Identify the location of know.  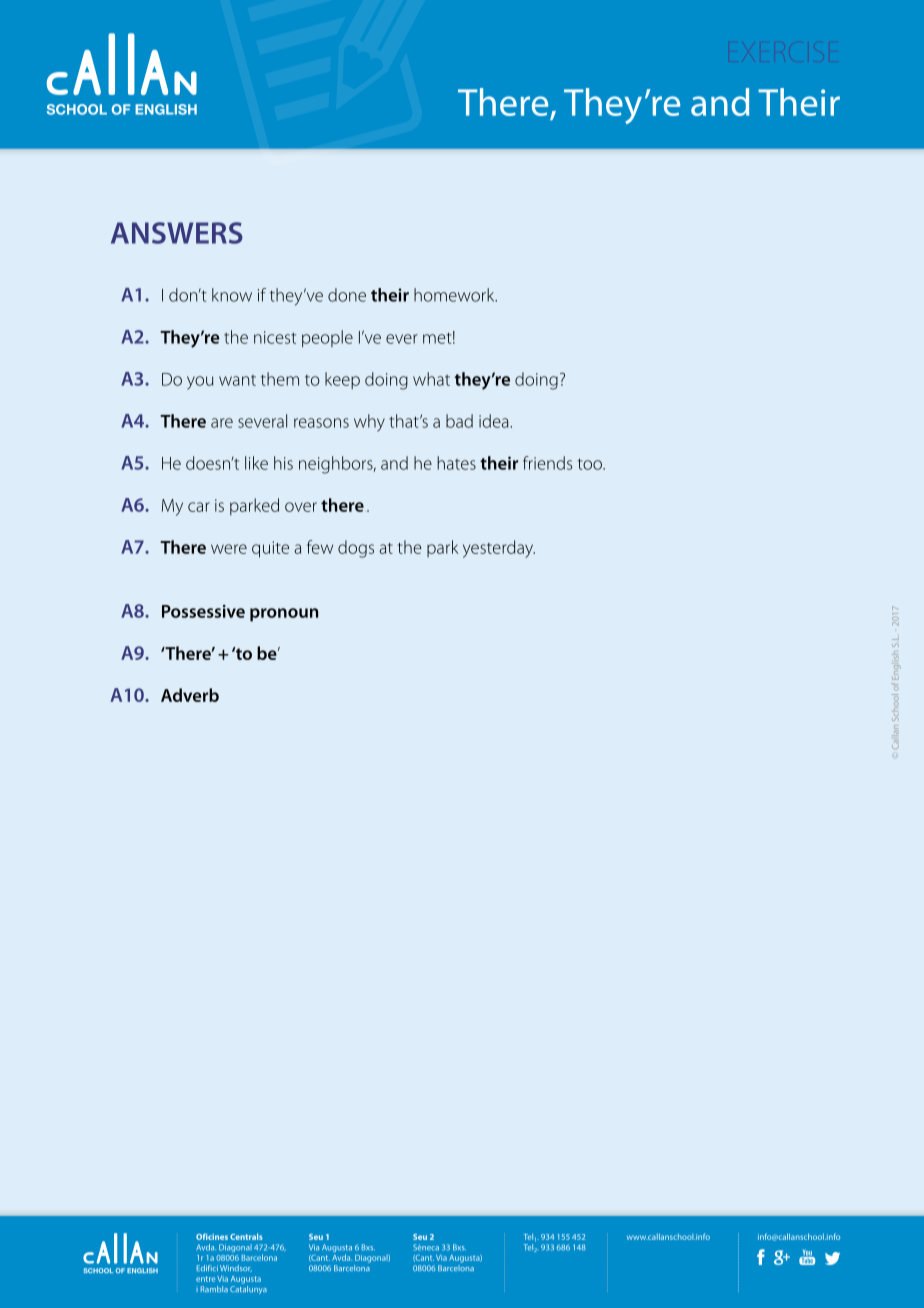
(232, 295).
